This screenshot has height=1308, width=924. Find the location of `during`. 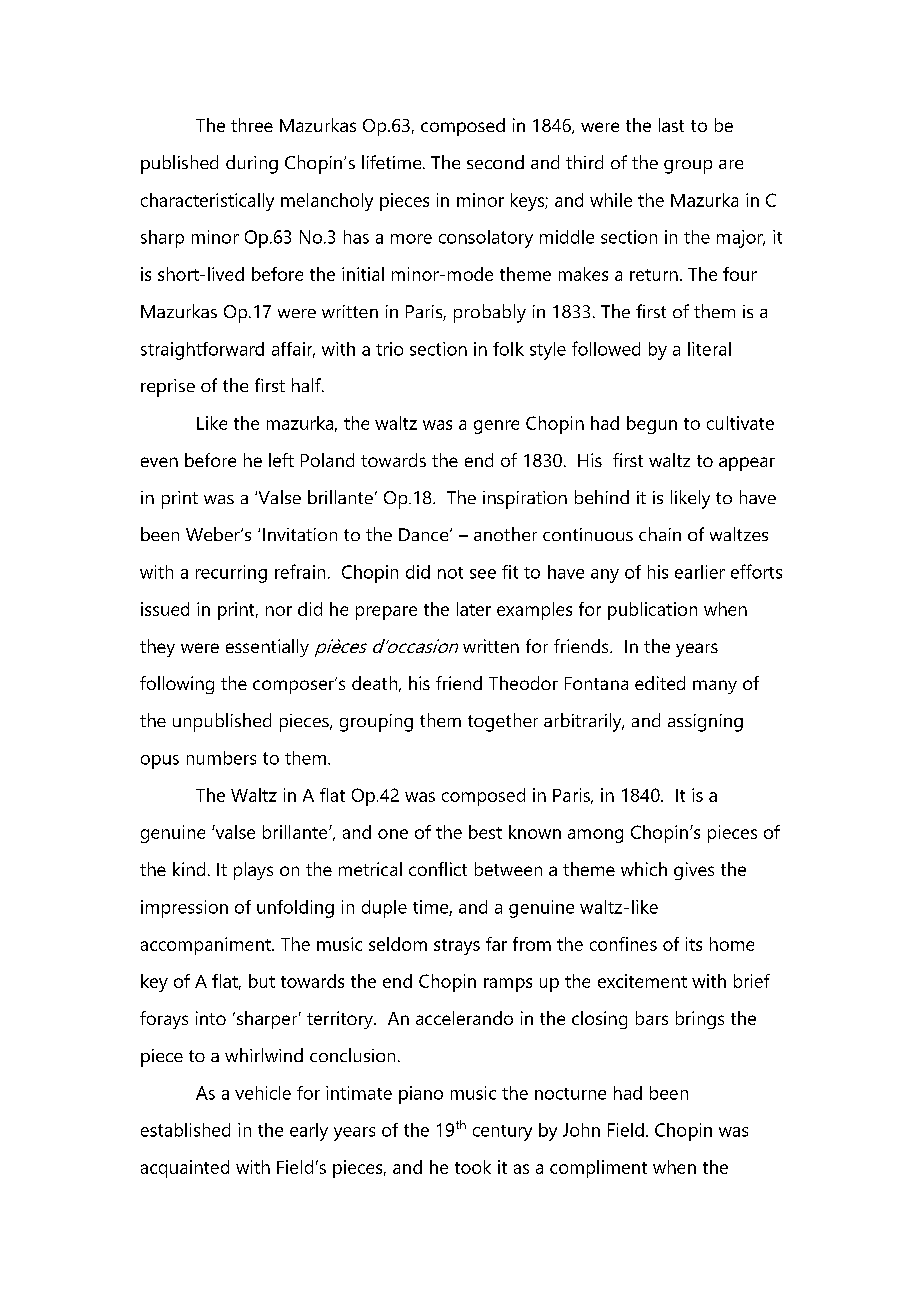

during is located at coordinates (252, 164).
